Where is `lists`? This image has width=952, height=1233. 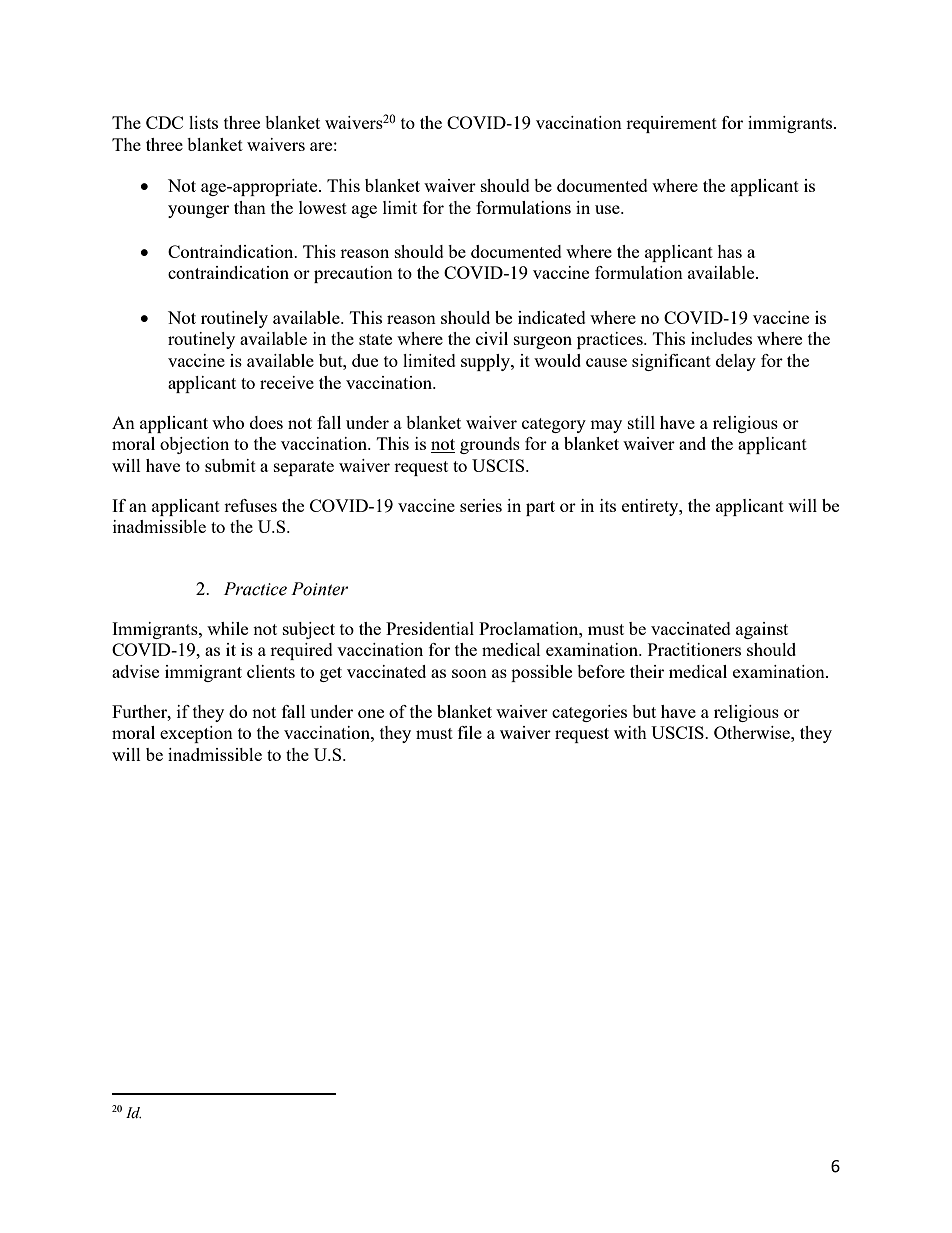 lists is located at coordinates (203, 122).
